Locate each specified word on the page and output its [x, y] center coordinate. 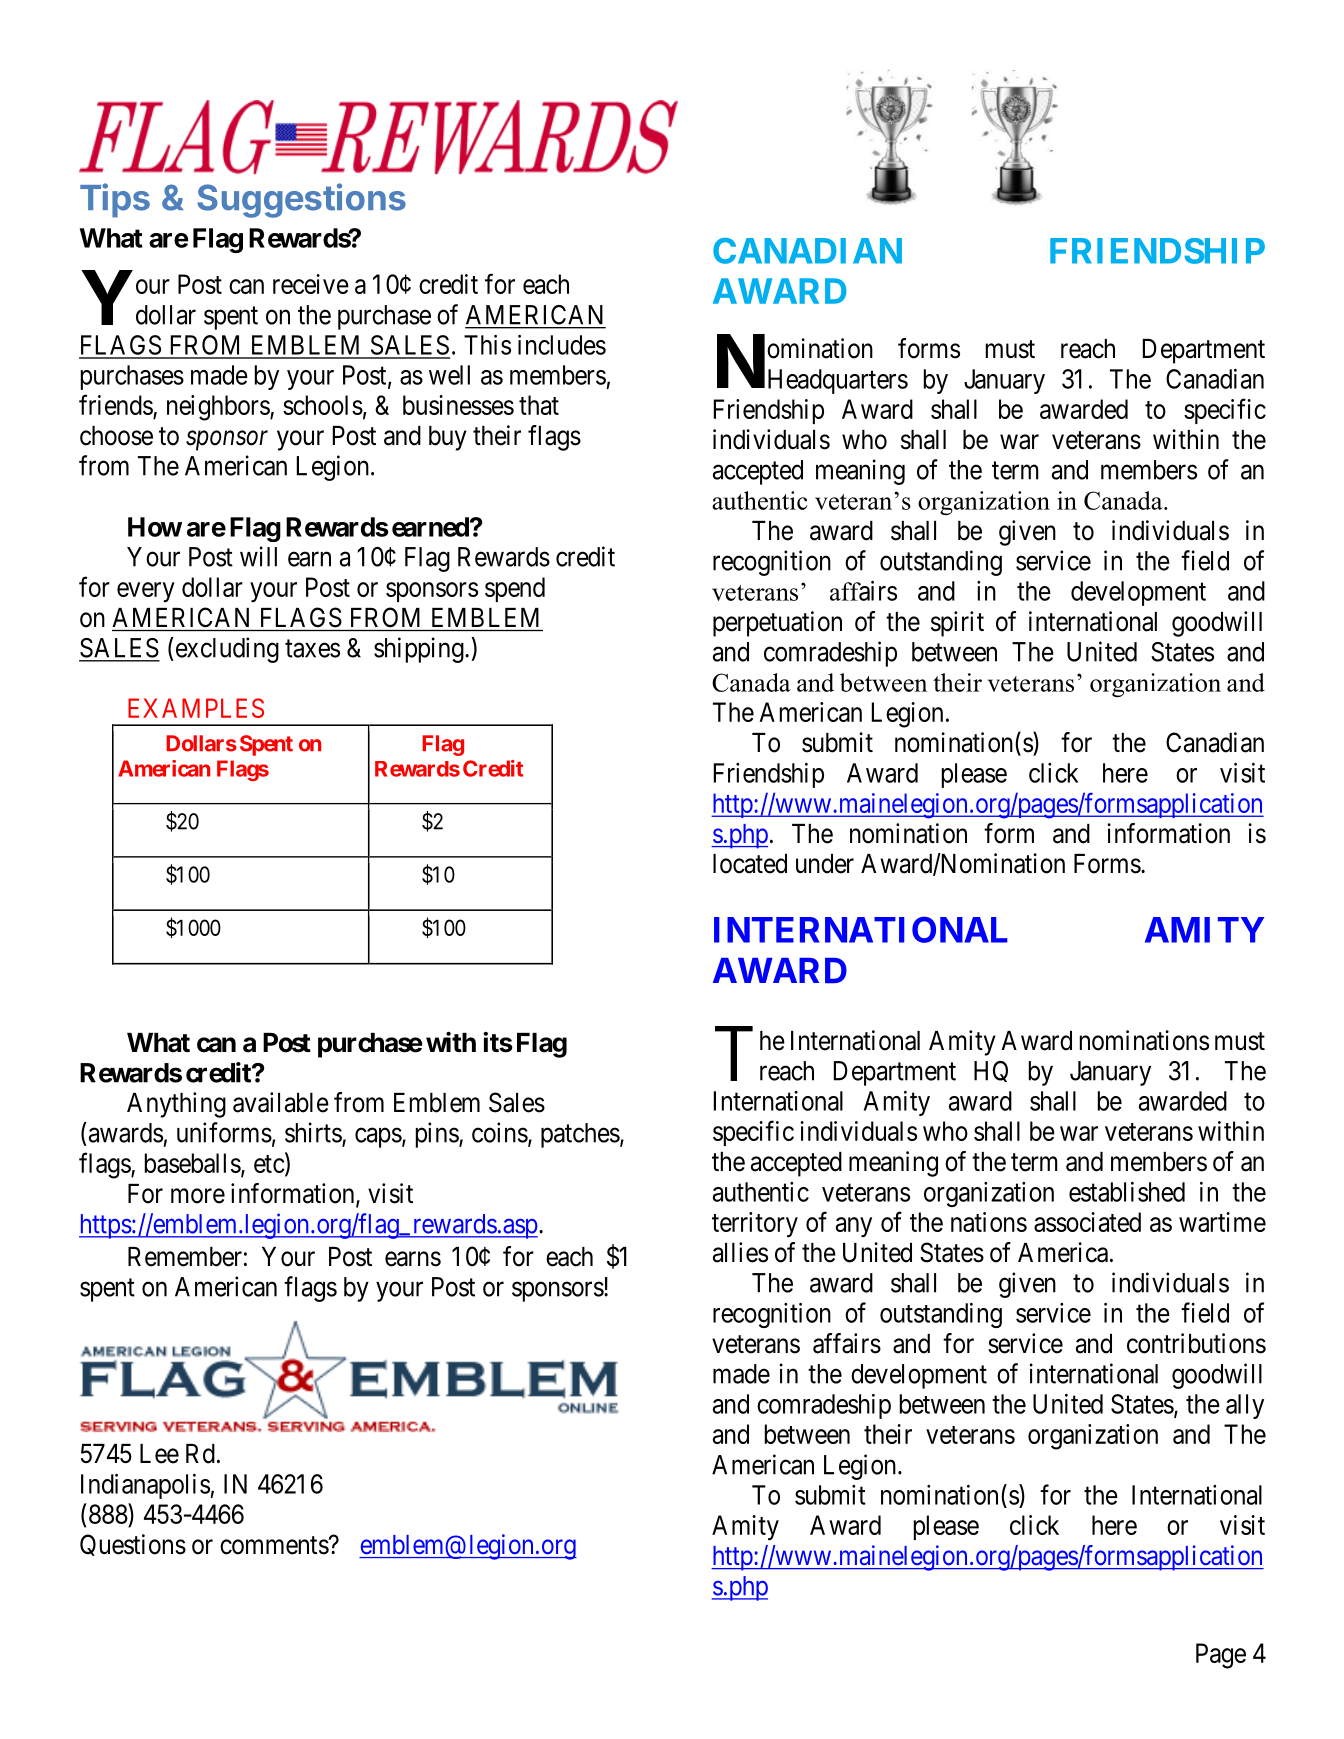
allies [740, 1252]
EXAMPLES [196, 708]
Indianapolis [146, 1486]
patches [580, 1135]
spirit [957, 624]
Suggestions [301, 200]
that [539, 405]
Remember [185, 1257]
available [281, 1102]
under [825, 864]
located [750, 864]
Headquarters [838, 381]
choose [116, 436]
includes [562, 345]
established [1127, 1192]
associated [1087, 1222]
